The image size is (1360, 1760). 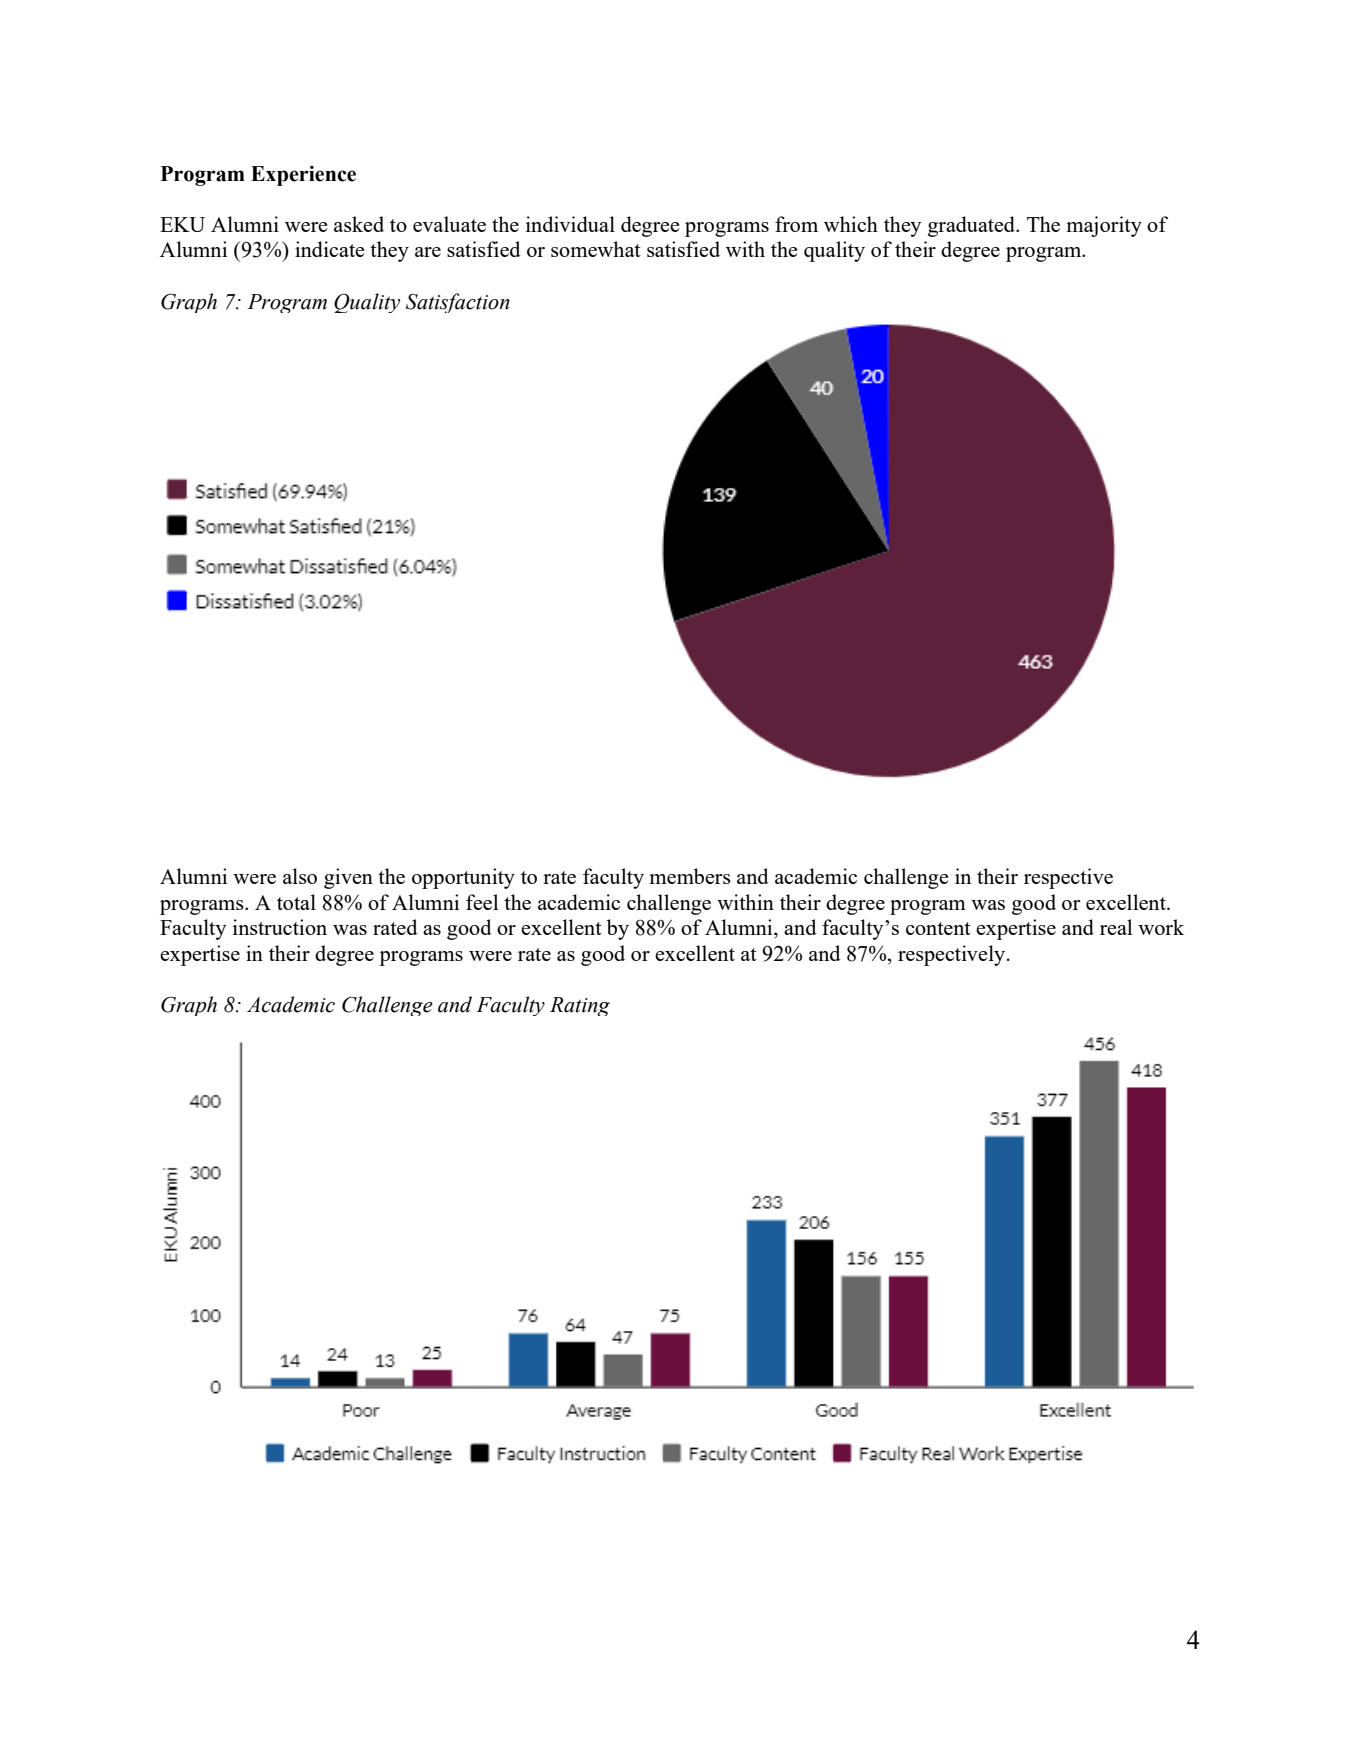 I want to click on majority, so click(x=1104, y=226).
